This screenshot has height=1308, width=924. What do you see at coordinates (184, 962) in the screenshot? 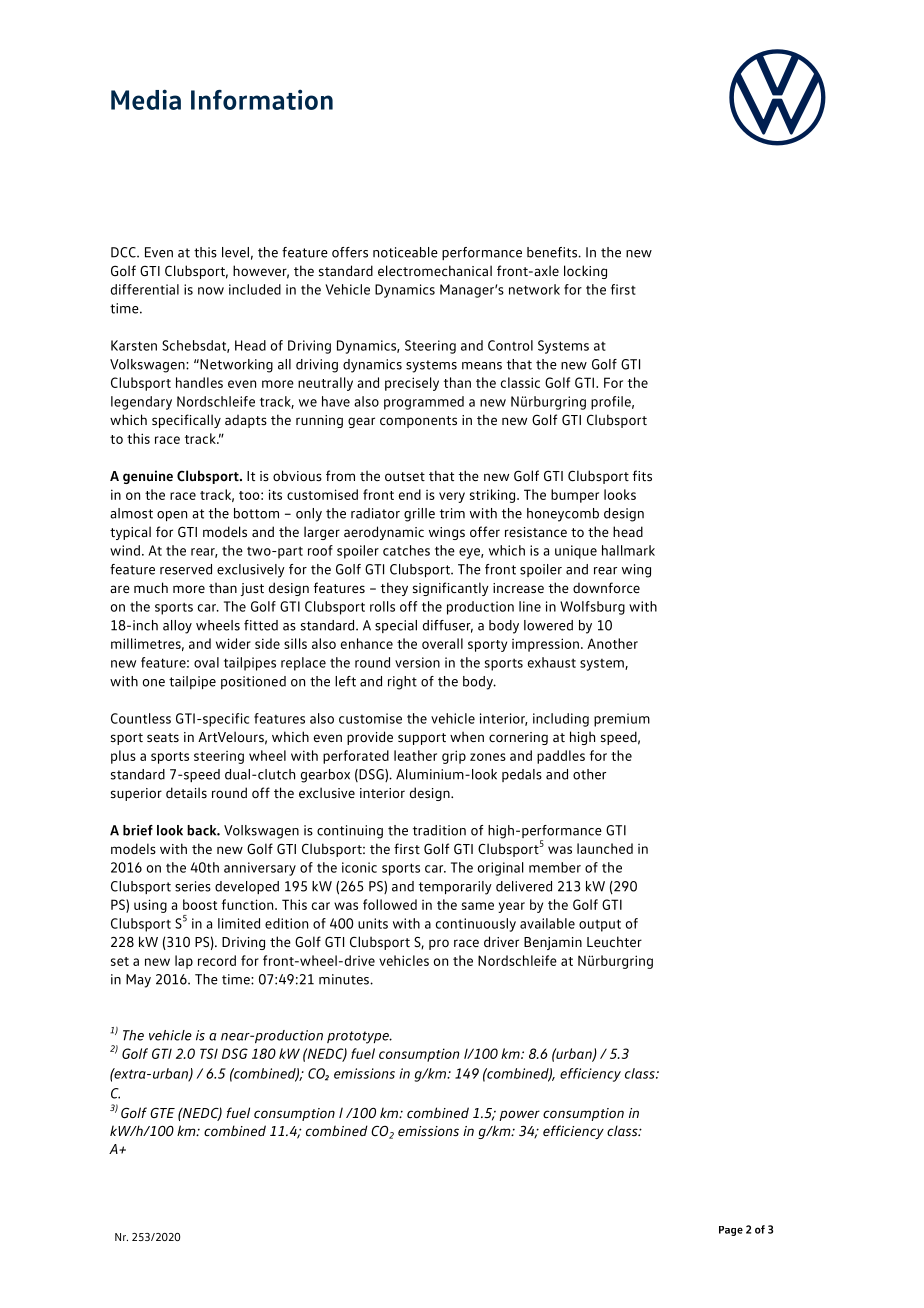
I see `lap` at bounding box center [184, 962].
